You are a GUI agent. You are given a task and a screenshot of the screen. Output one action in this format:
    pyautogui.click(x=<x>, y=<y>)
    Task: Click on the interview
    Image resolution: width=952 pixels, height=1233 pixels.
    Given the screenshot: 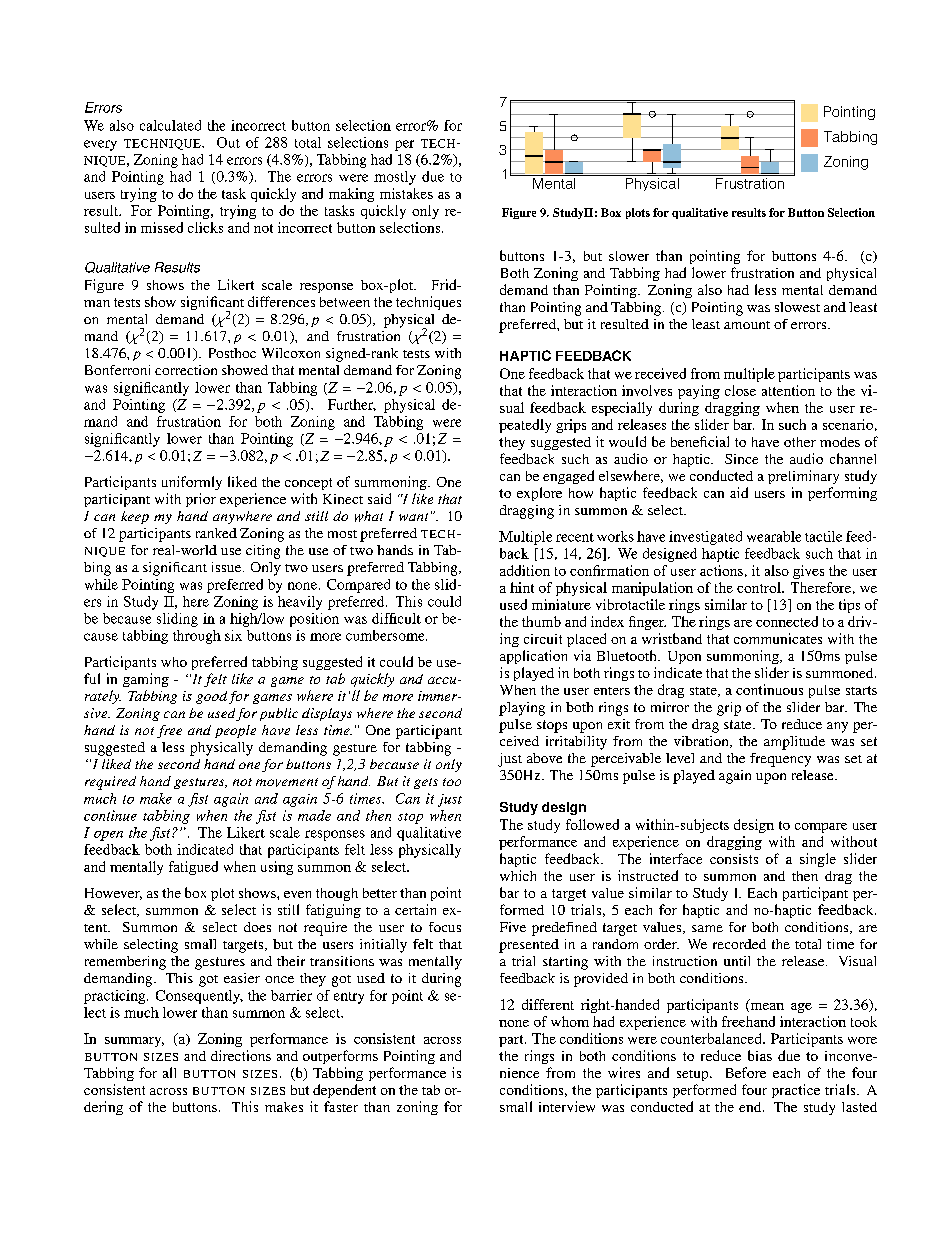 What is the action you would take?
    pyautogui.click(x=567, y=1106)
